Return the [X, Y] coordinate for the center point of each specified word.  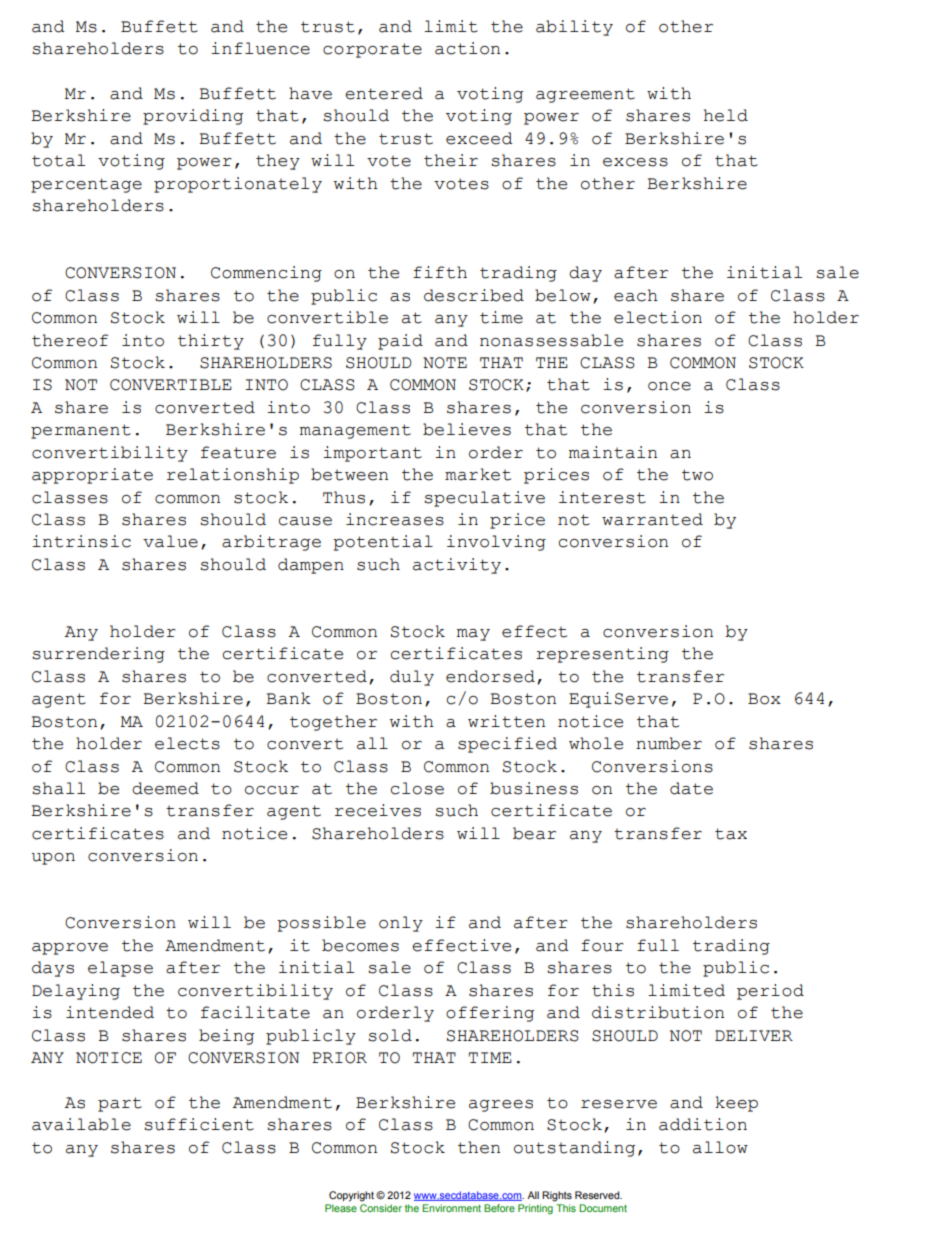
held [726, 115]
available [81, 1124]
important [372, 454]
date [691, 788]
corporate [372, 50]
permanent [81, 431]
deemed [165, 788]
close [417, 788]
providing [193, 117]
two [697, 475]
